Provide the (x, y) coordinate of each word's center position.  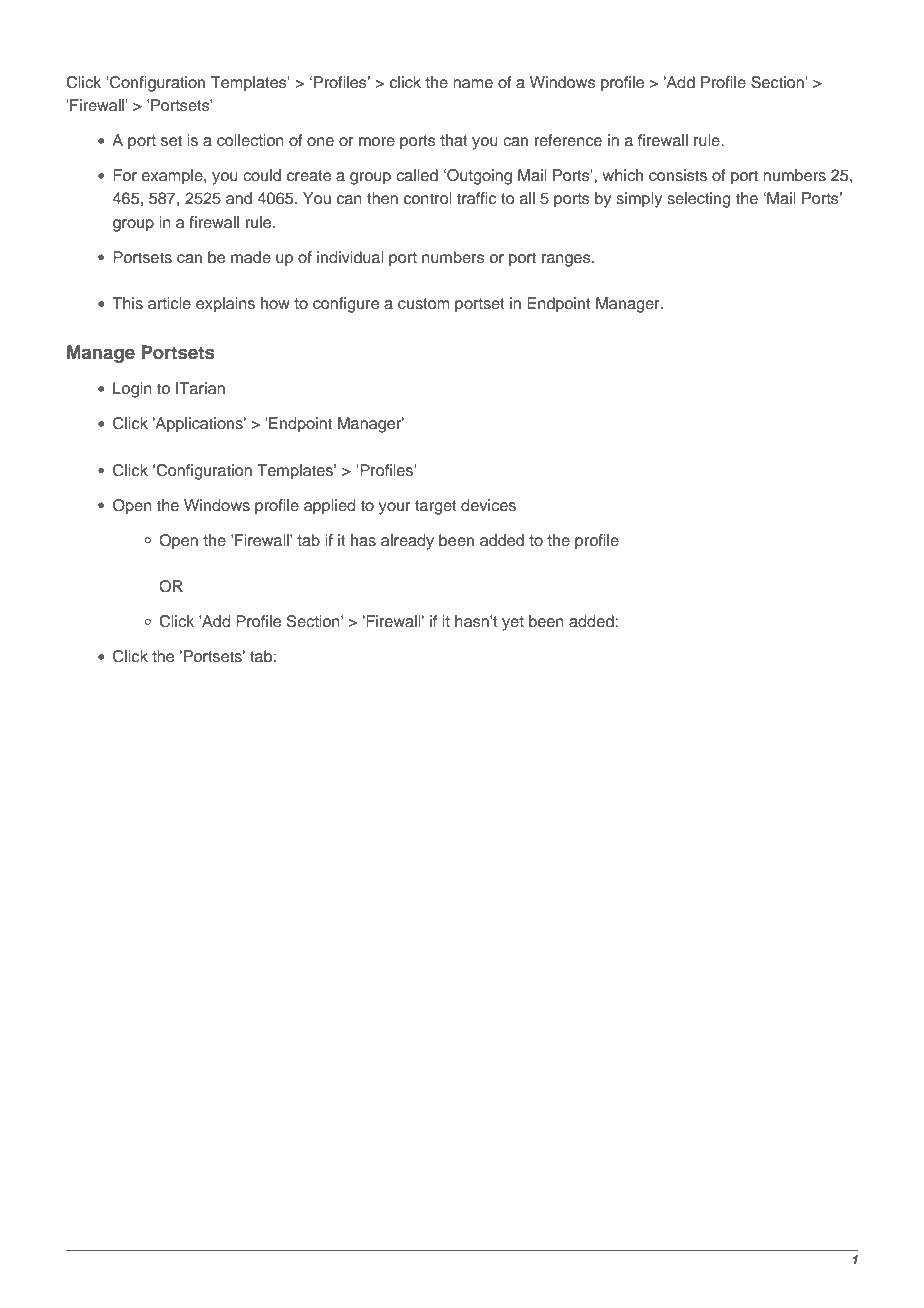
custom (424, 304)
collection (250, 140)
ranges (567, 260)
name (473, 83)
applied (330, 507)
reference (568, 140)
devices (488, 505)
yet (513, 623)
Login (132, 390)
